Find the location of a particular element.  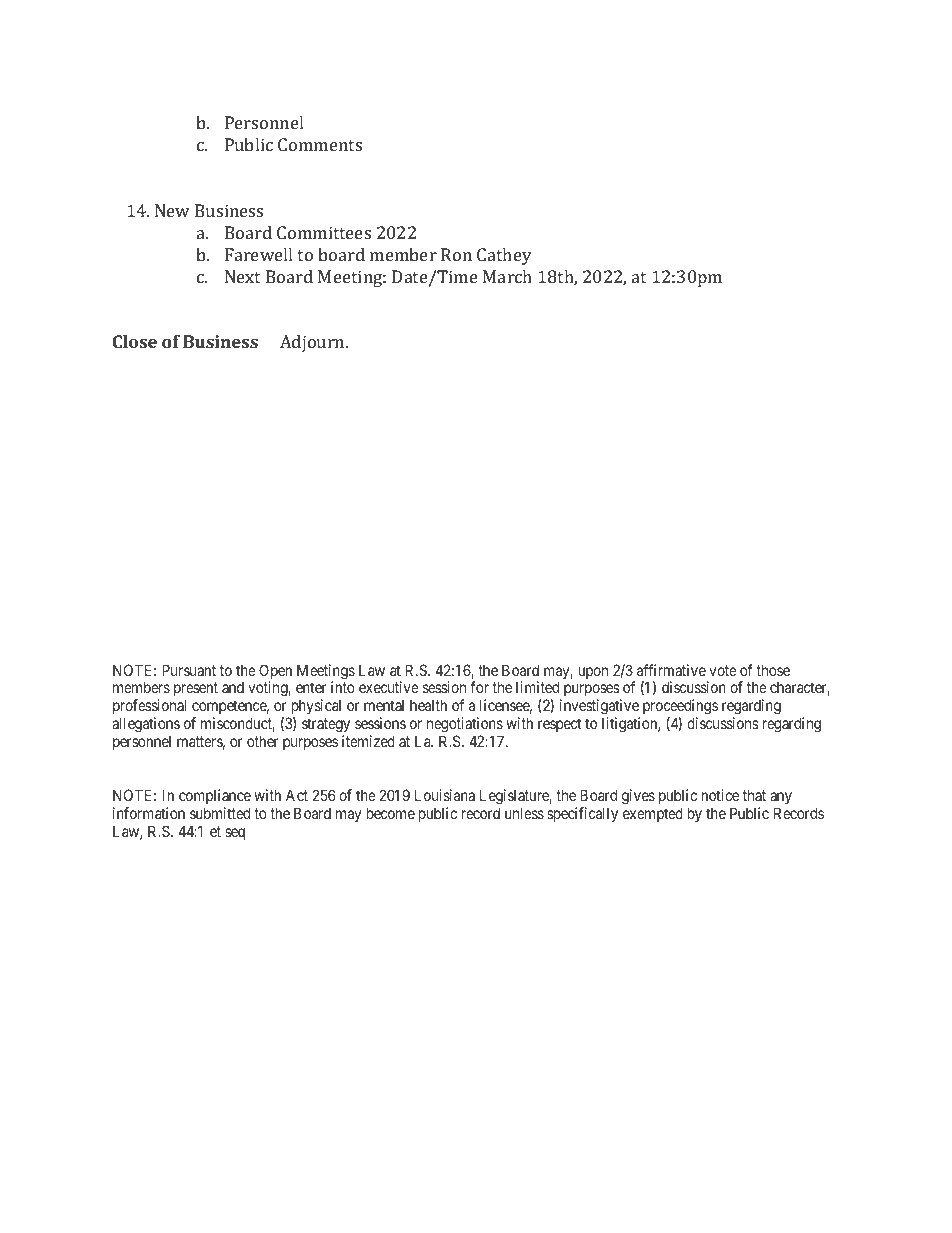

Louisiana is located at coordinates (445, 795).
